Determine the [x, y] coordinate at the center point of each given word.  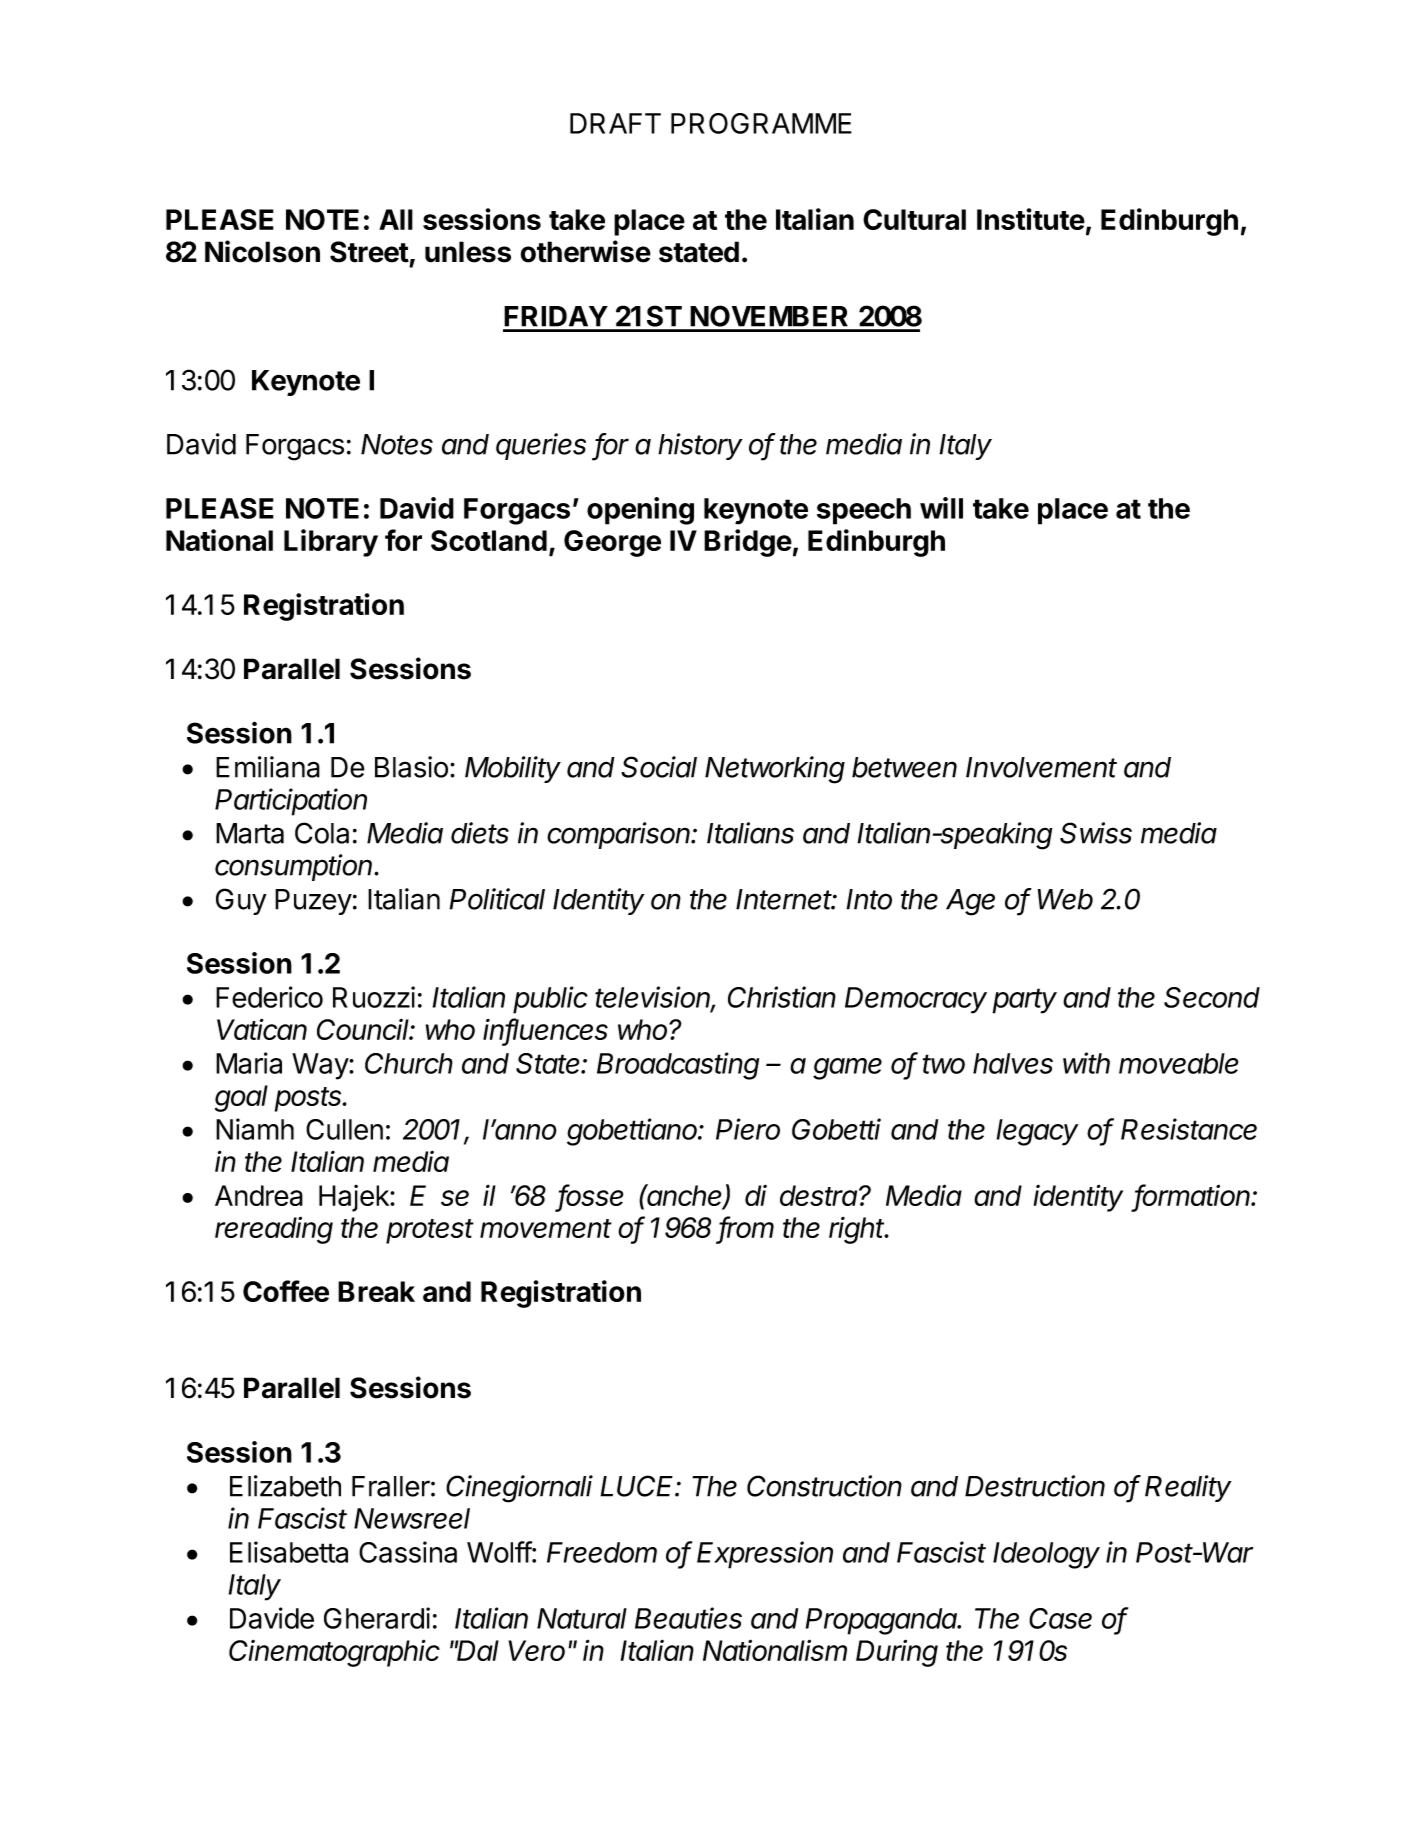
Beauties [688, 1618]
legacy [1037, 1132]
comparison [620, 835]
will [941, 508]
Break [376, 1291]
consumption [295, 867]
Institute [1031, 219]
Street [369, 252]
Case [1060, 1618]
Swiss [1096, 833]
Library [331, 543]
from [746, 1228]
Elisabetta [289, 1552]
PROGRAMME [761, 123]
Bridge [748, 543]
